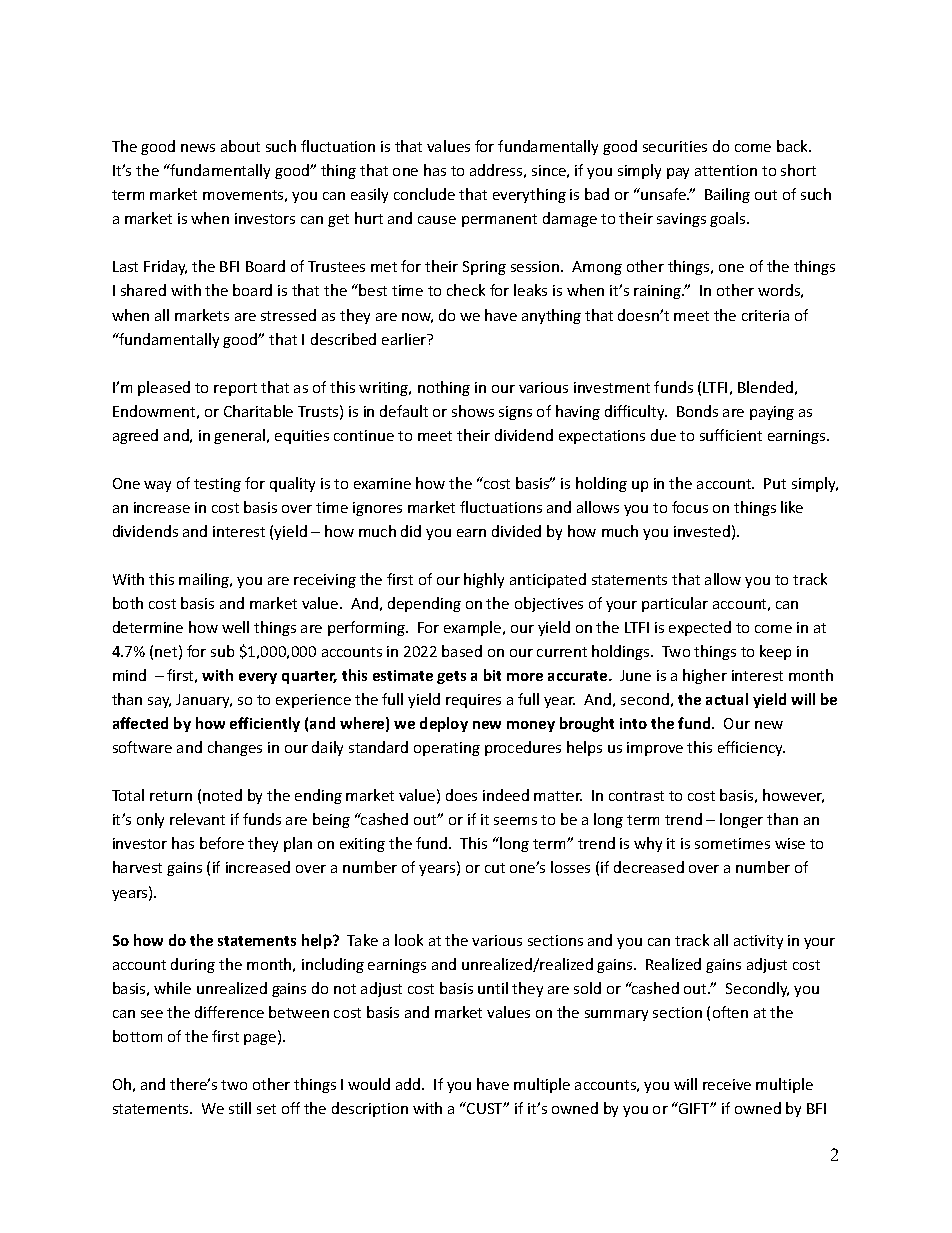 The height and width of the page is (1233, 952). Describe the element at coordinates (382, 483) in the page. I see `examine` at that location.
